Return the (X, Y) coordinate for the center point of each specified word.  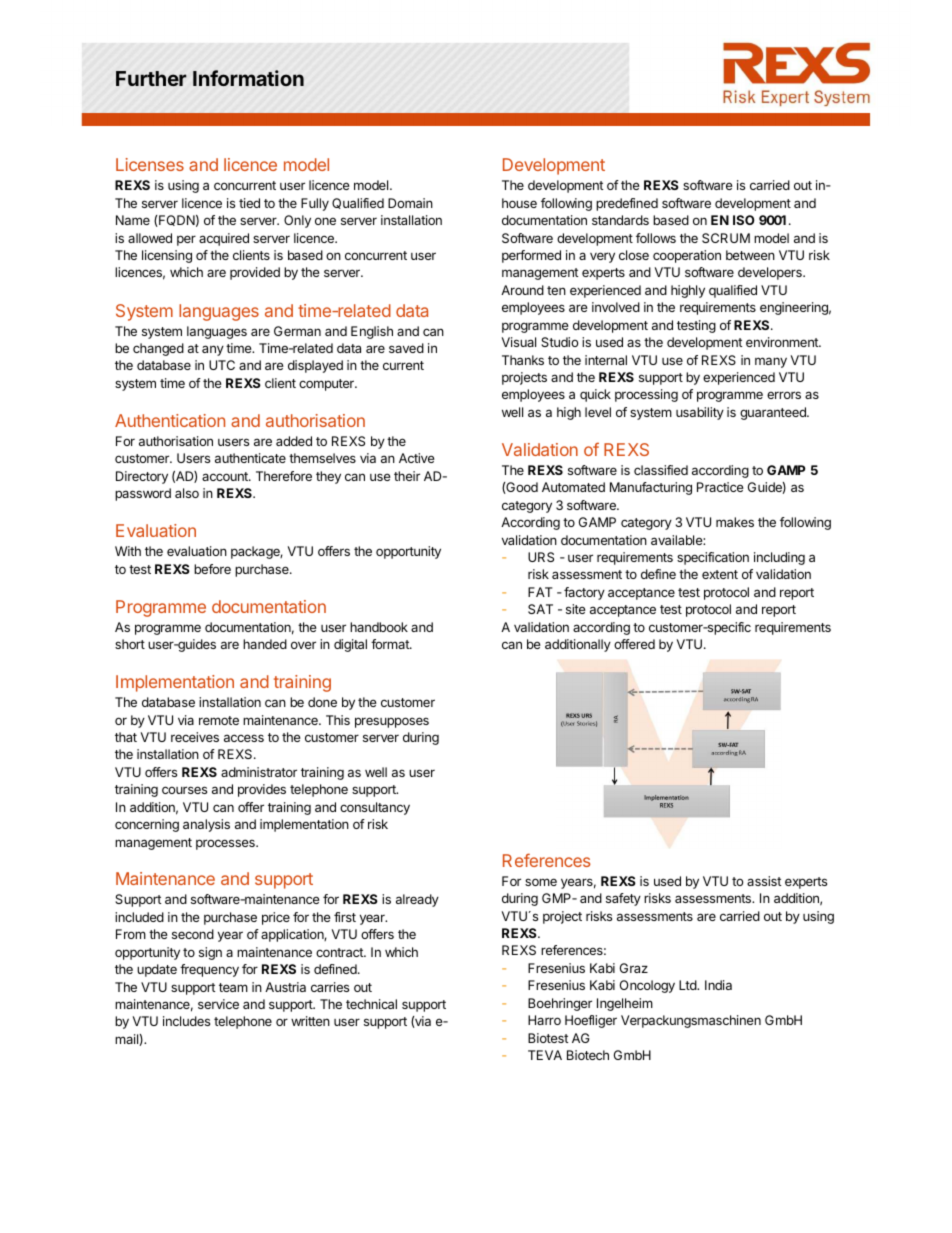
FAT (540, 592)
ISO (744, 220)
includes (186, 1021)
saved (406, 348)
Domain (410, 203)
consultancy (375, 808)
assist (764, 881)
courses (184, 790)
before (212, 569)
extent (720, 574)
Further (151, 78)
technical (371, 1004)
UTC (222, 365)
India (718, 985)
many (771, 362)
